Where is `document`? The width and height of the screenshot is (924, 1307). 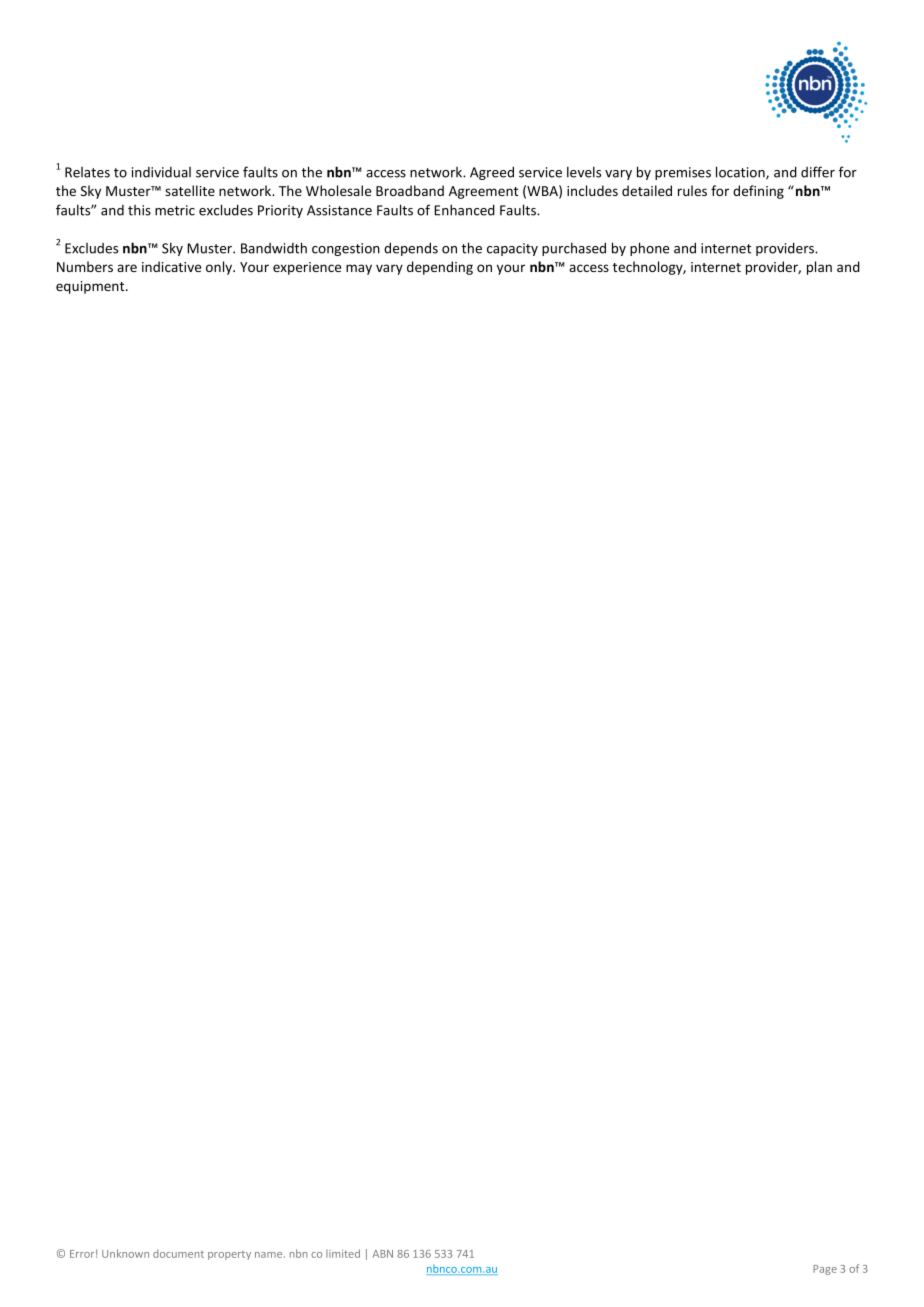 document is located at coordinates (178, 1253).
